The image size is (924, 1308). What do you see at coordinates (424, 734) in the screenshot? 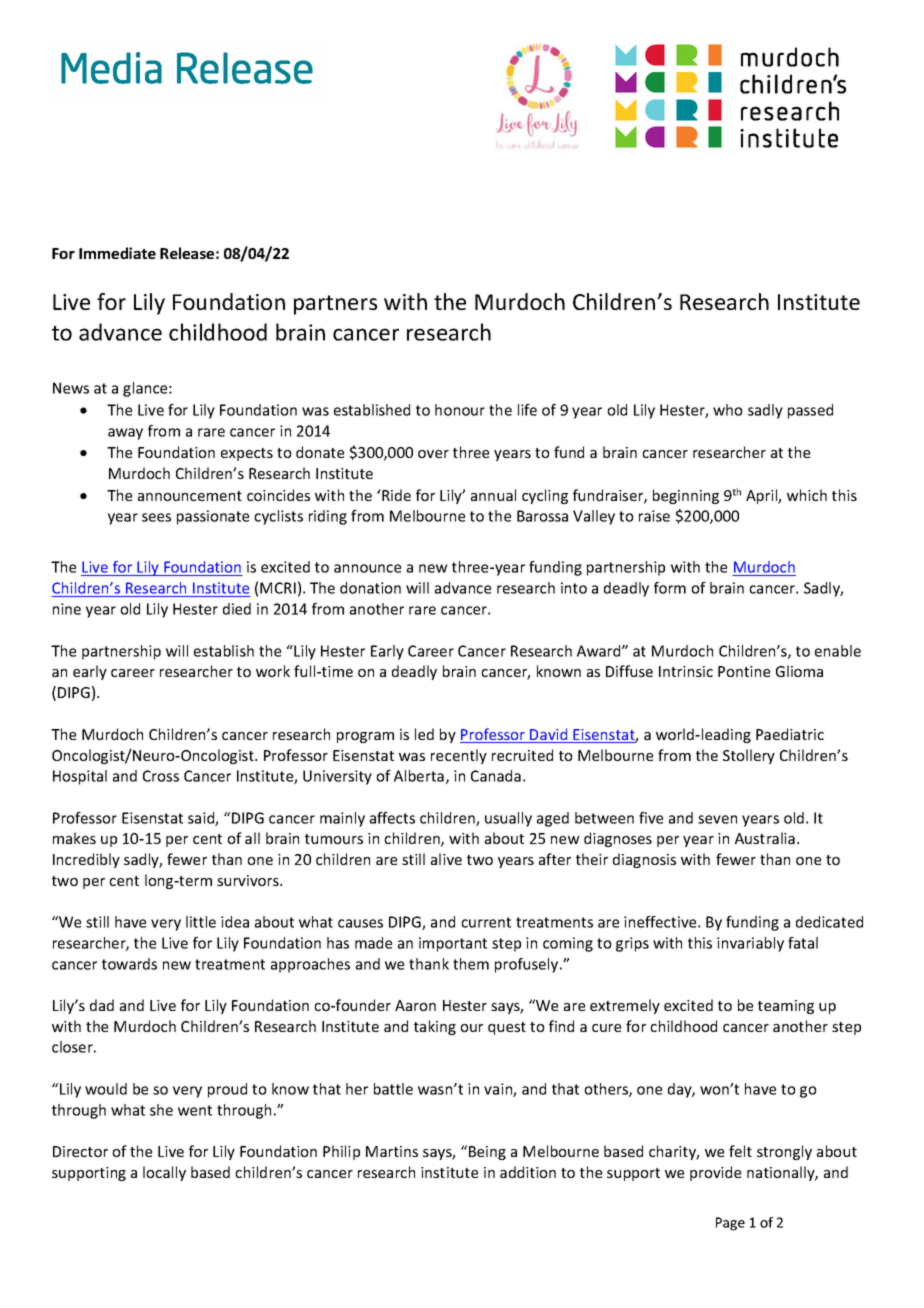
I see `led` at bounding box center [424, 734].
